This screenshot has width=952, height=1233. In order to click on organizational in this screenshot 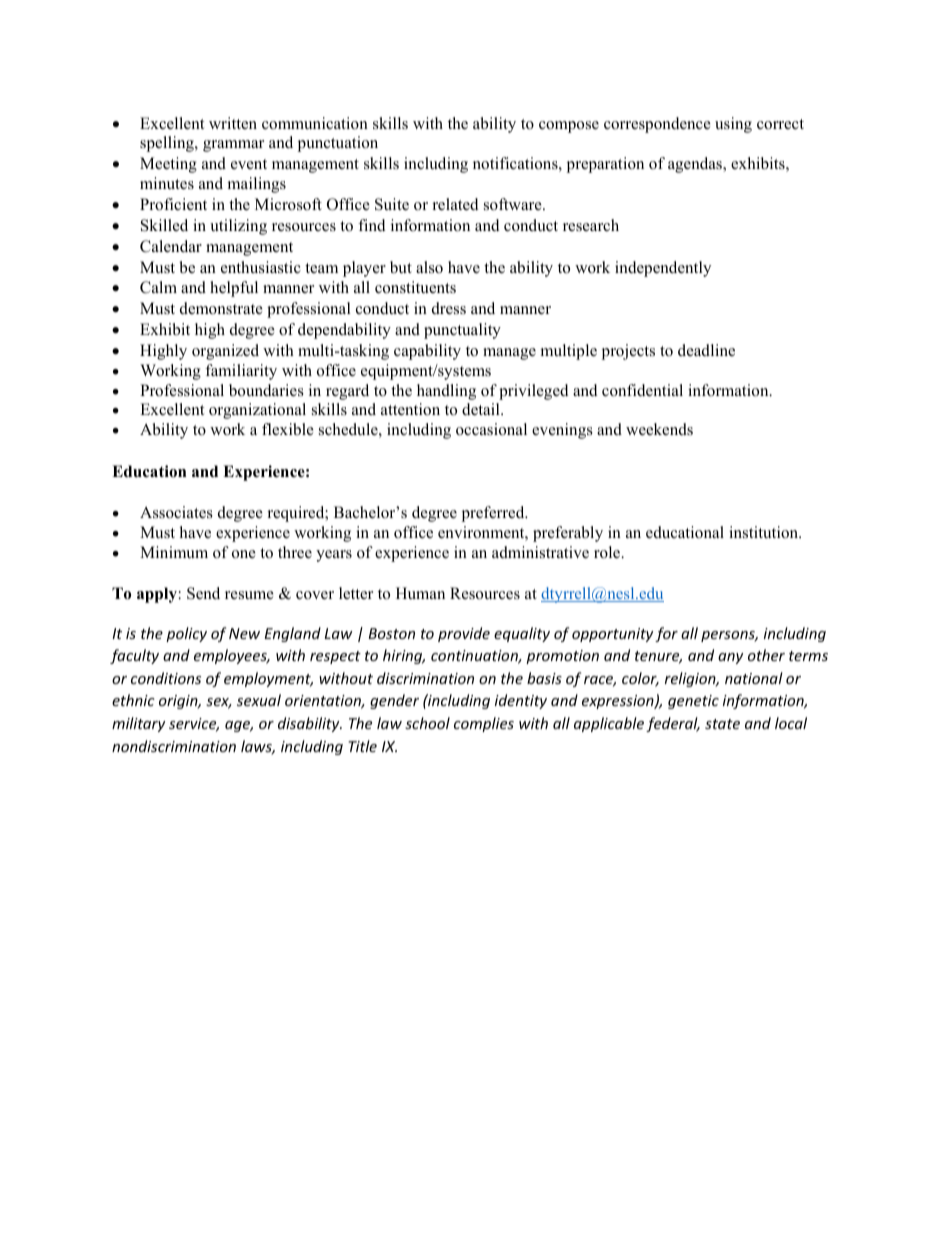, I will do `click(257, 411)`.
